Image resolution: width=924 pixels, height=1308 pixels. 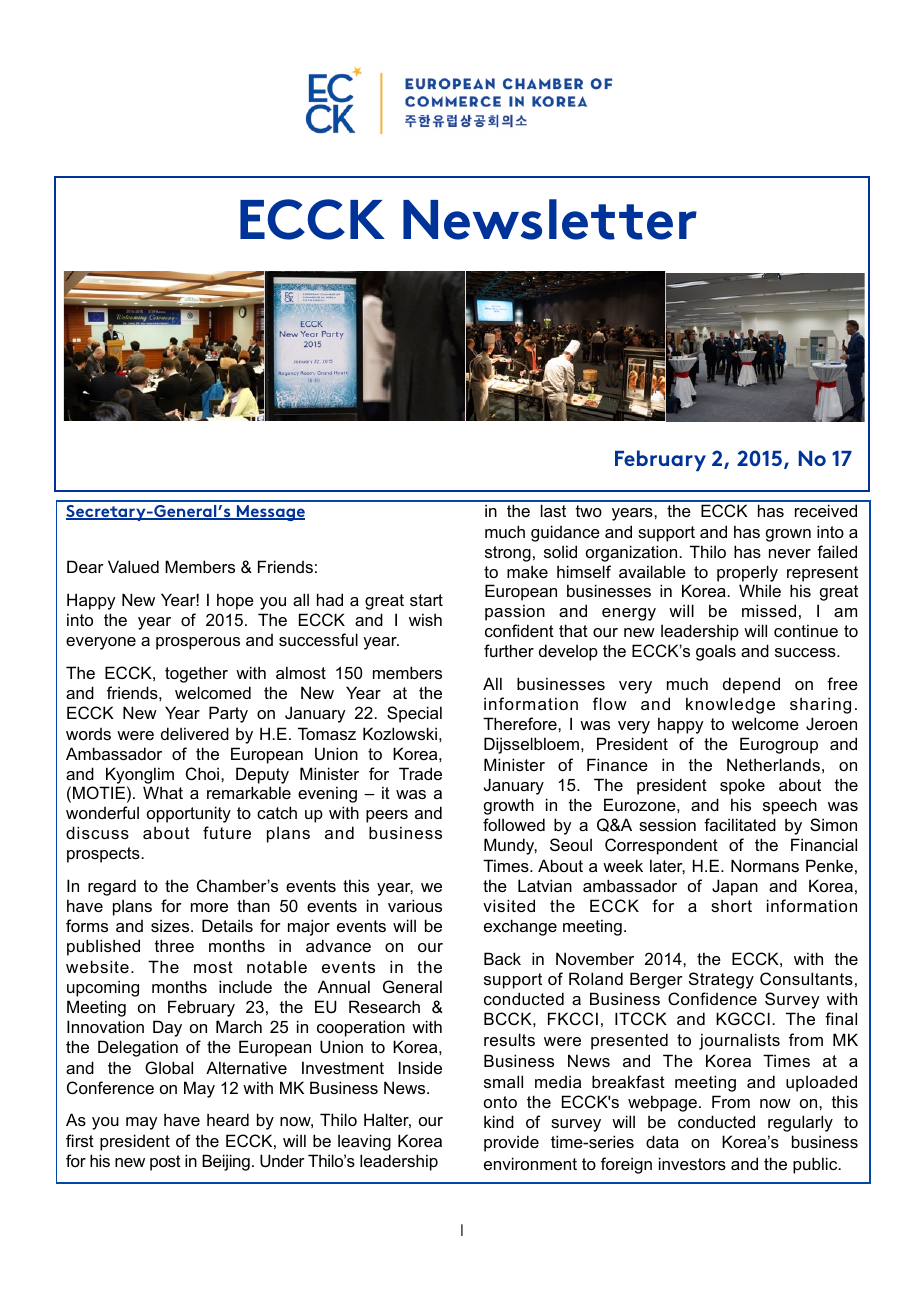 What do you see at coordinates (508, 554) in the page?
I see `strong` at bounding box center [508, 554].
